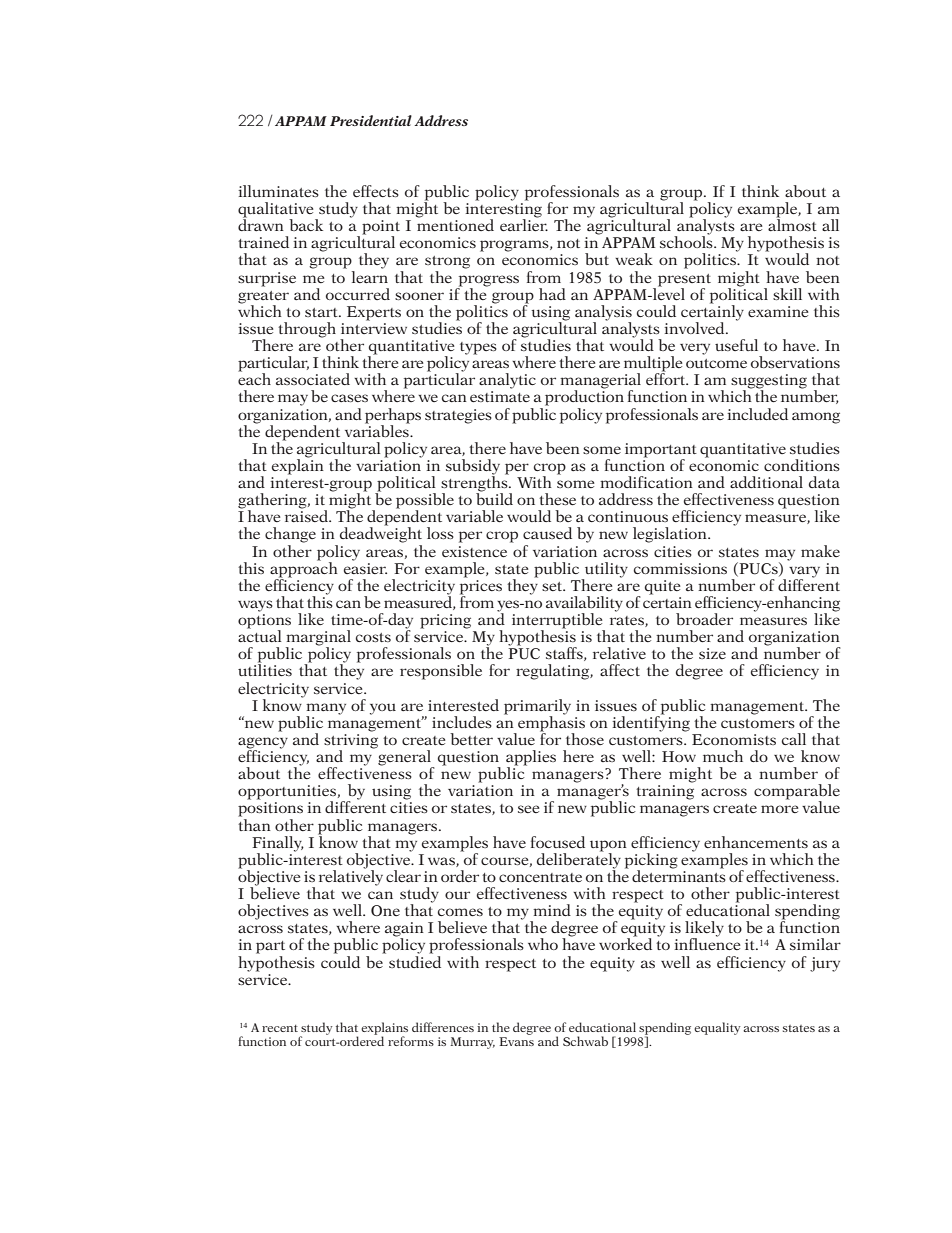 This document has height=1233, width=952. What do you see at coordinates (280, 1028) in the document?
I see `recent` at bounding box center [280, 1028].
